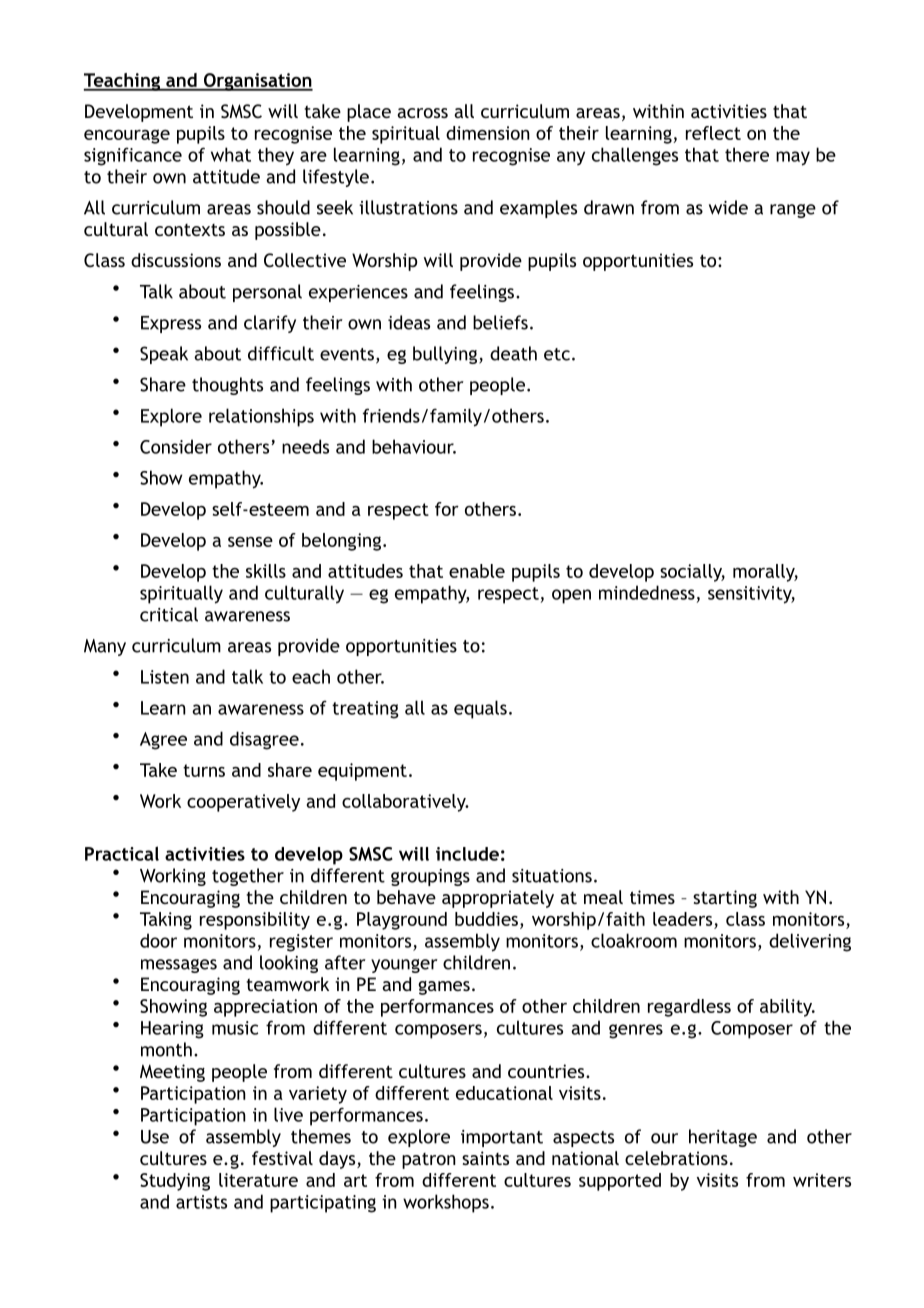 The width and height of the image is (924, 1308). Describe the element at coordinates (485, 1158) in the image. I see `saints` at that location.
